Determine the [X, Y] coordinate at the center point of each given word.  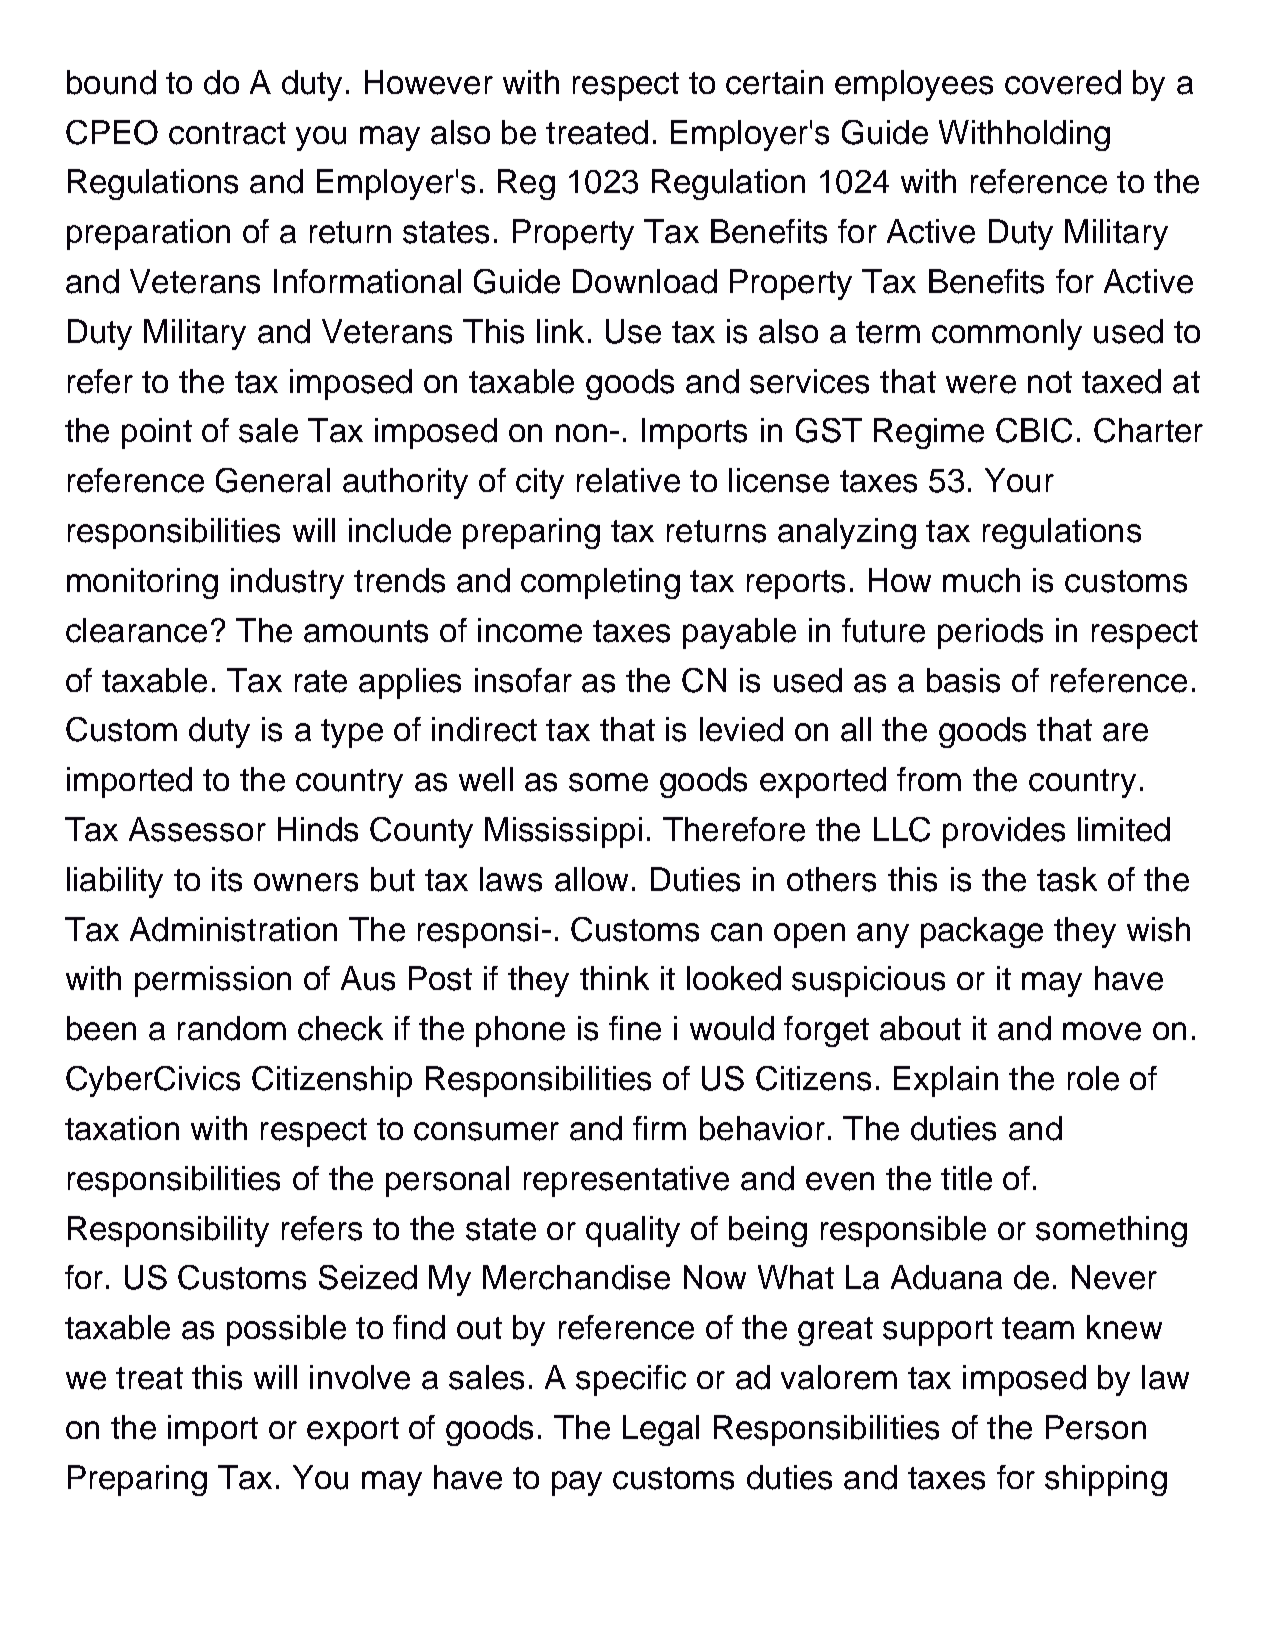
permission [213, 981]
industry [287, 583]
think [614, 978]
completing [600, 583]
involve [360, 1377]
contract [227, 133]
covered [1063, 82]
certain [774, 82]
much [981, 580]
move [1102, 1031]
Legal [661, 1430]
